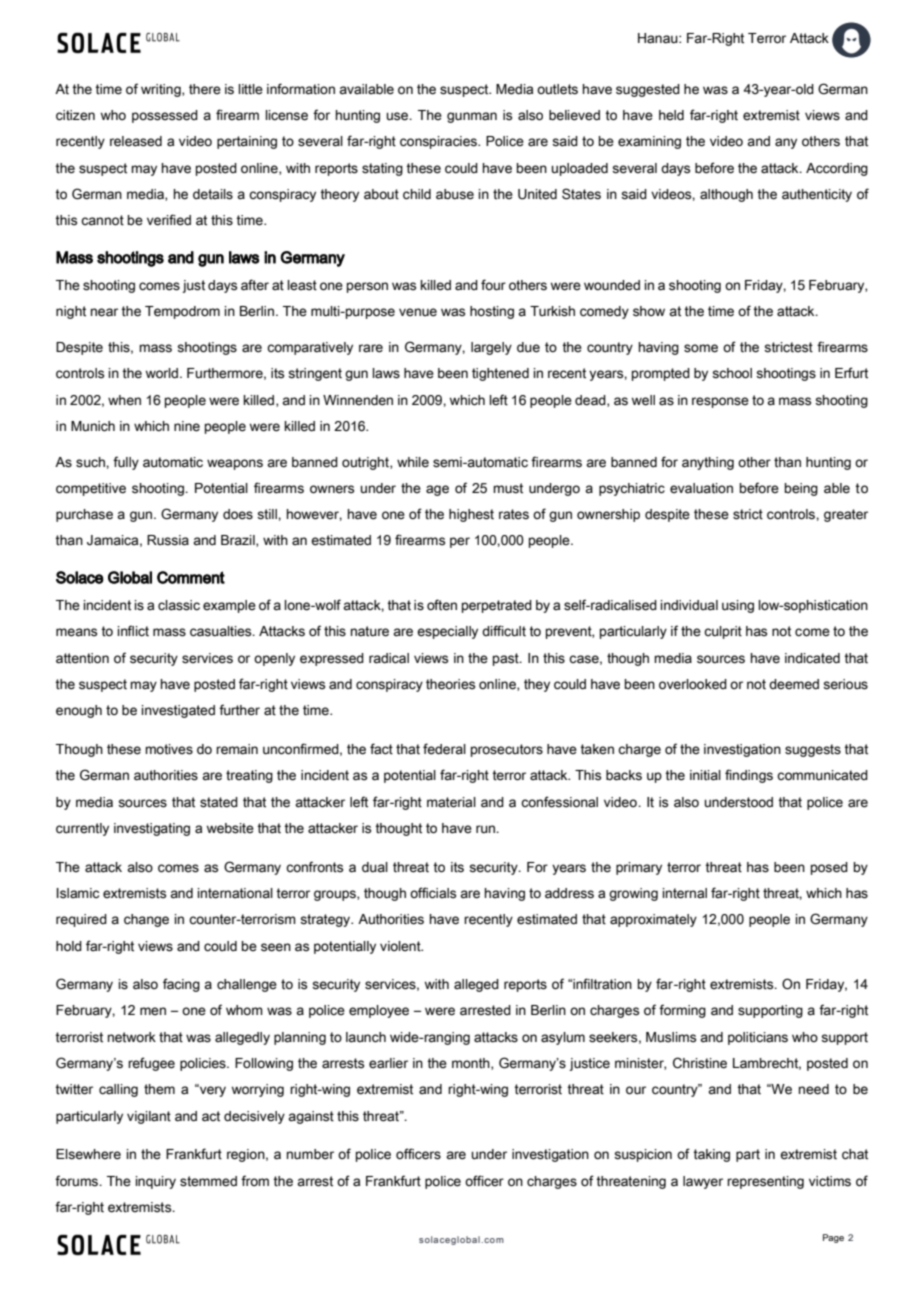 This screenshot has width=924, height=1308. Describe the element at coordinates (413, 462) in the screenshot. I see `while` at that location.
